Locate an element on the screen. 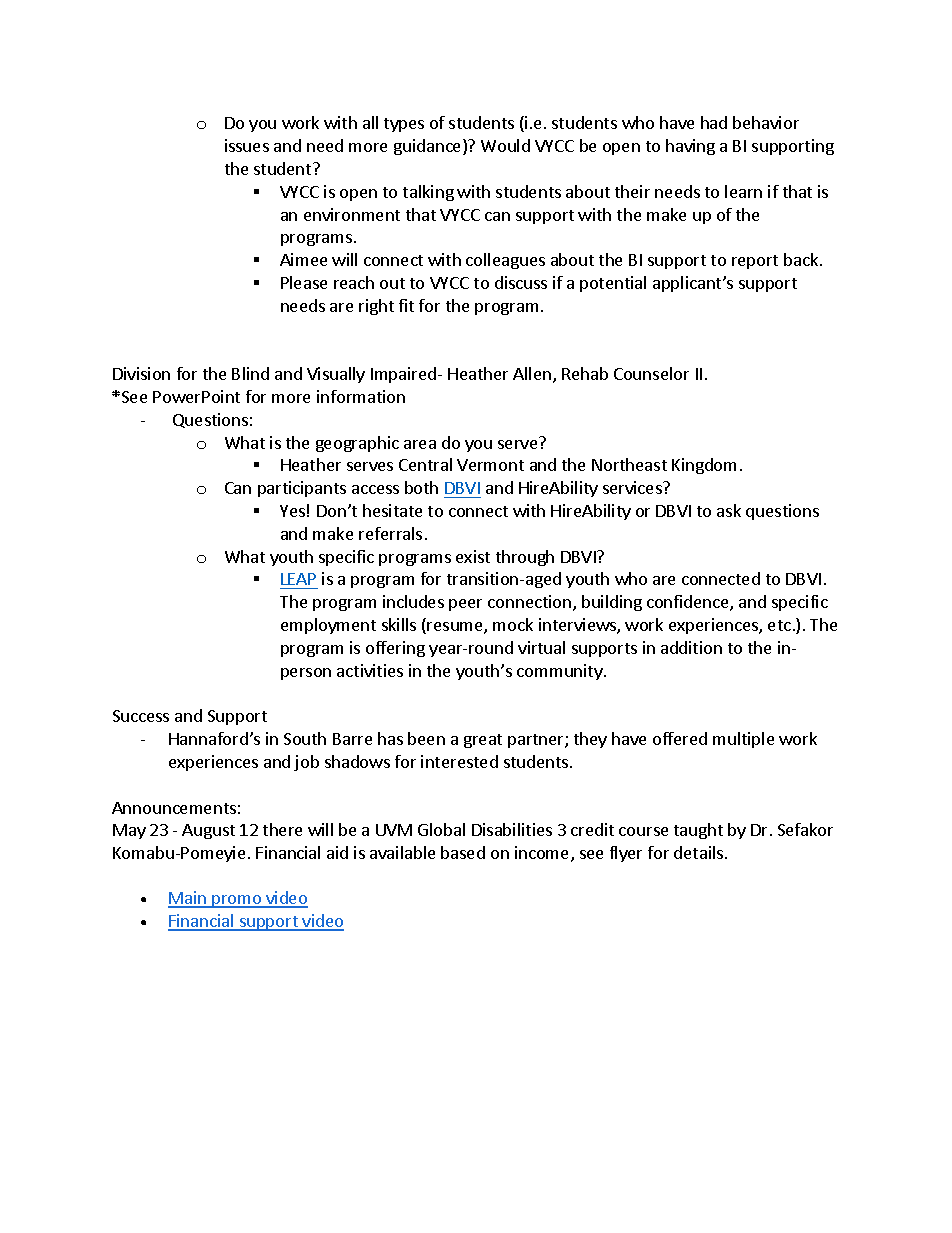  Main is located at coordinates (188, 899).
